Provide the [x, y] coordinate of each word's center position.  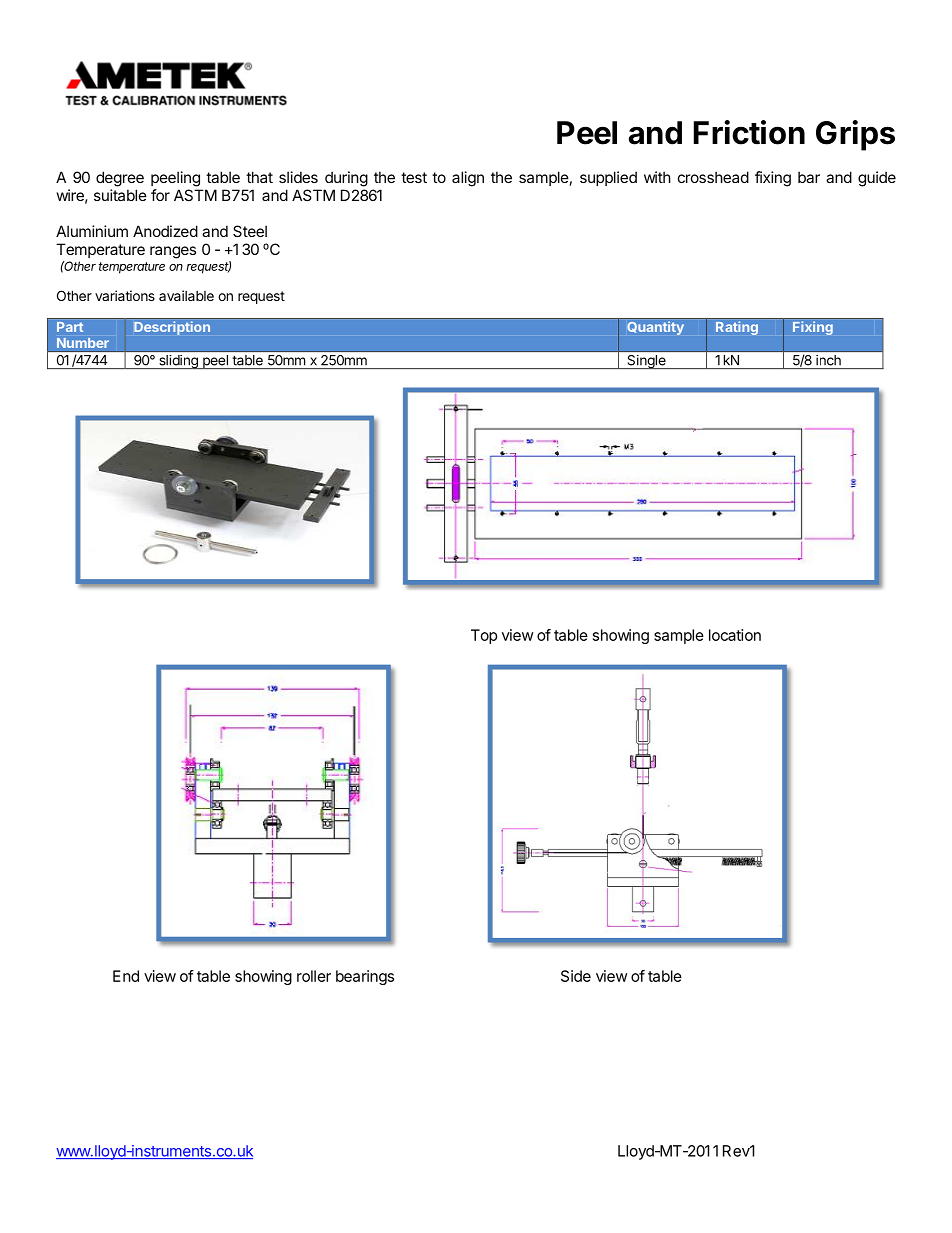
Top [484, 636]
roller [314, 976]
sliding [178, 362]
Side [576, 976]
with [657, 177]
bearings [365, 977]
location [735, 635]
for [160, 195]
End [126, 976]
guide [877, 179]
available [186, 295]
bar [809, 177]
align [468, 179]
